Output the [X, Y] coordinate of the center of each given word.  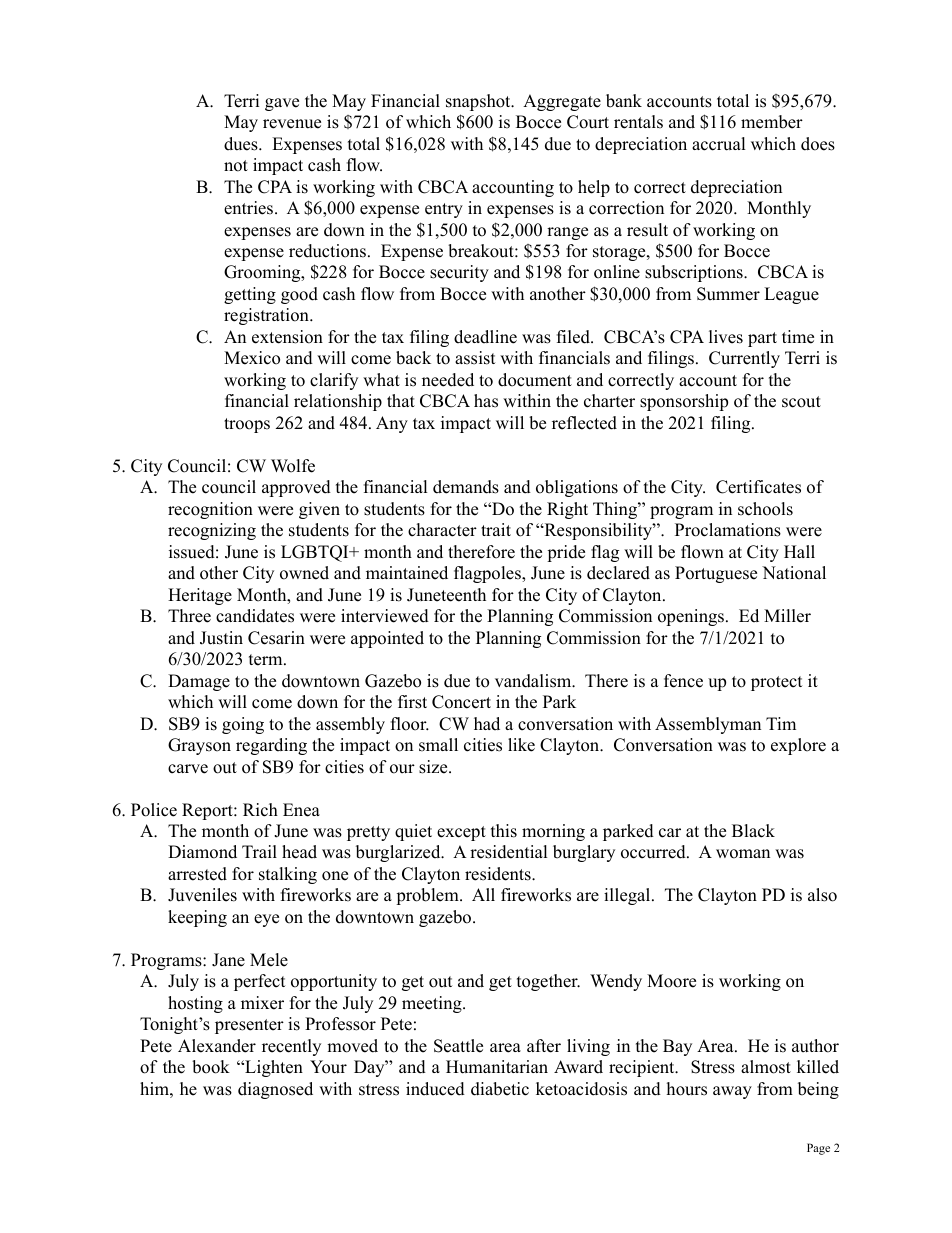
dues [242, 144]
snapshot [479, 102]
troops [247, 425]
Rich [260, 810]
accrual [719, 144]
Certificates [758, 487]
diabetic [500, 1089]
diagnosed [275, 1090]
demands [466, 487]
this [504, 831]
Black [753, 831]
